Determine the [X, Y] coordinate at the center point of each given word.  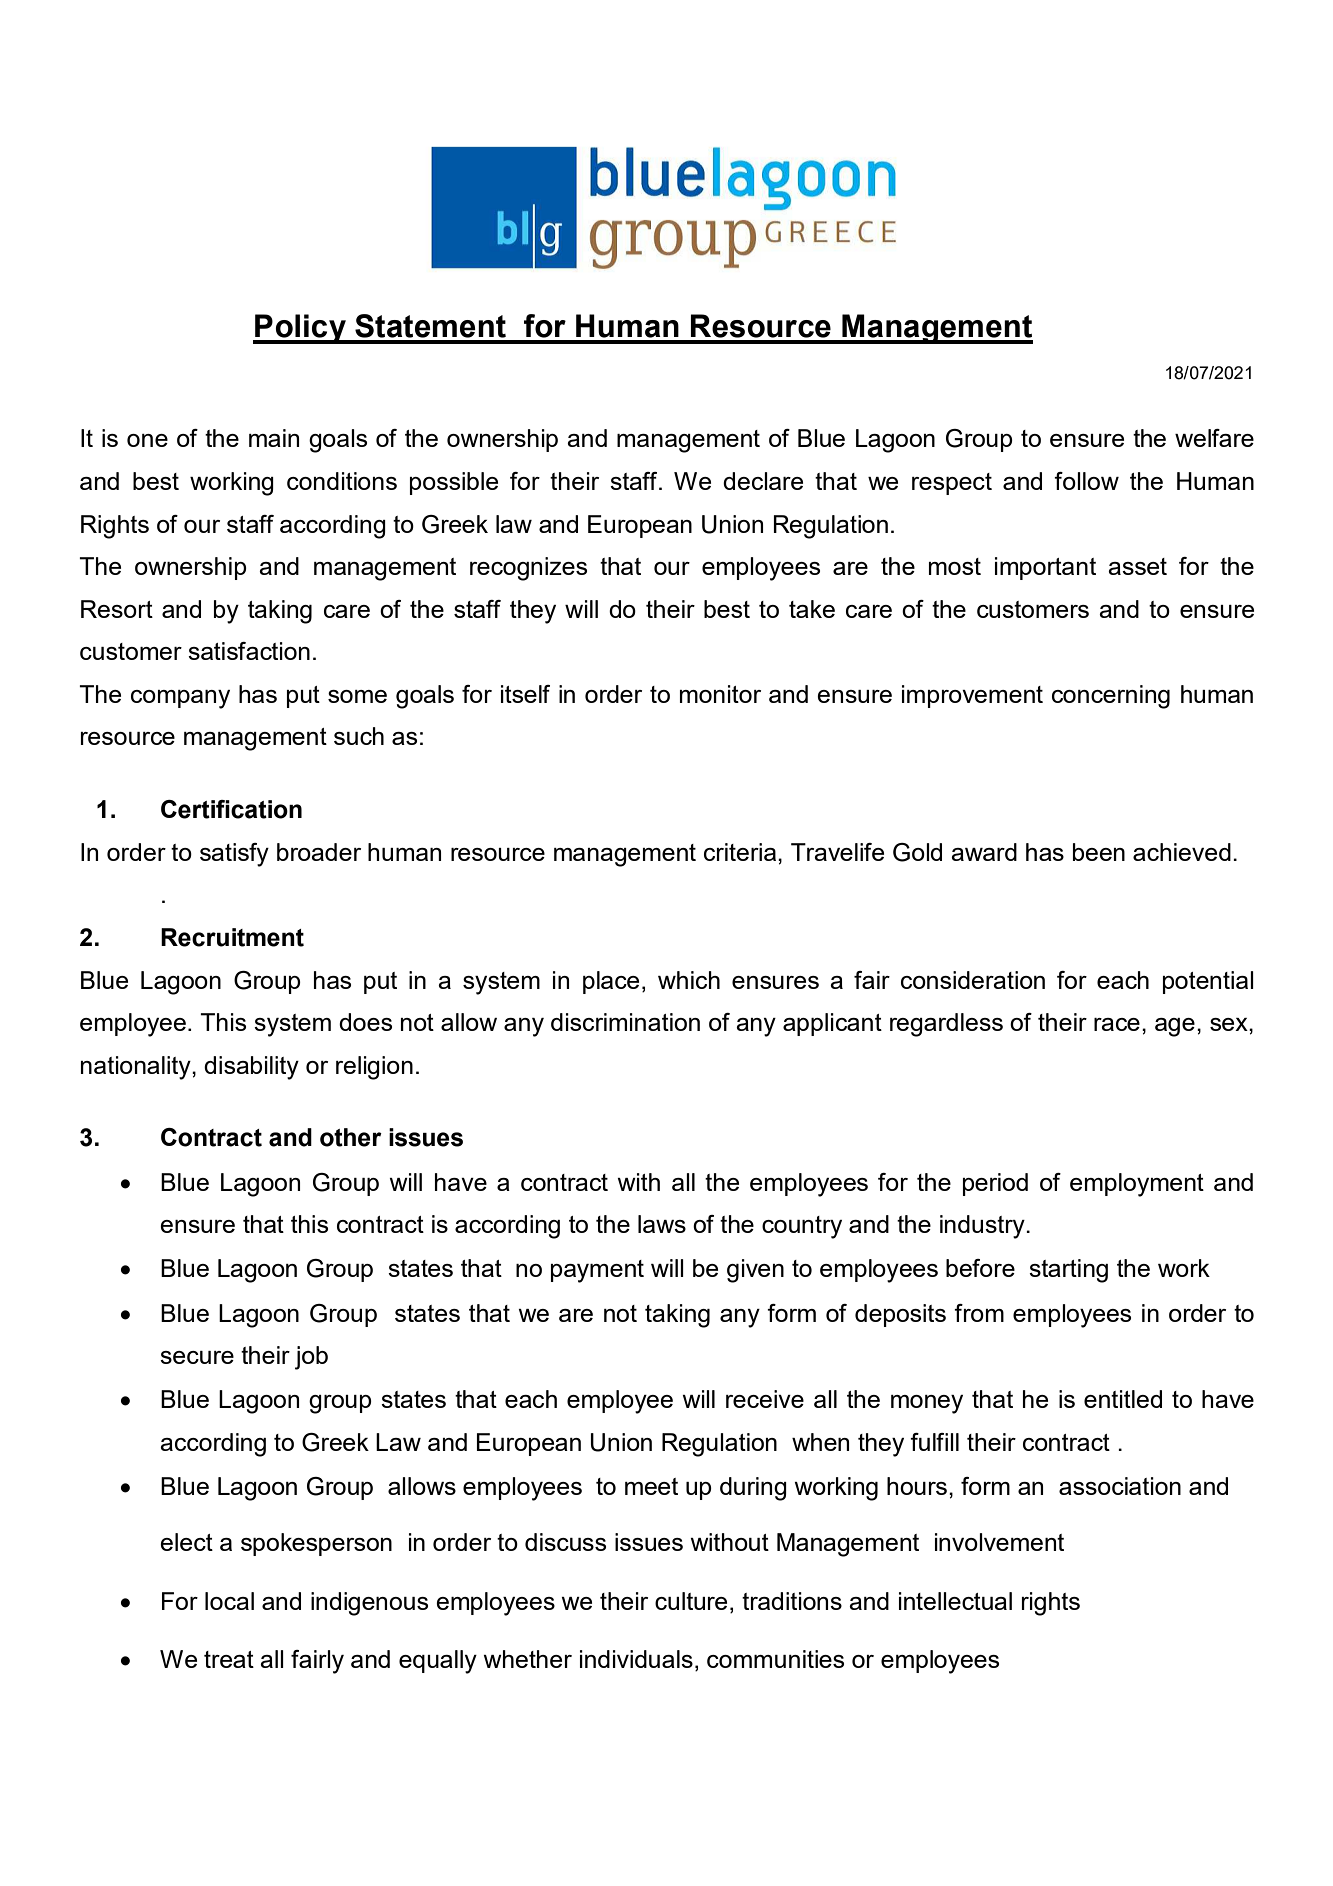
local [229, 1601]
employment [1137, 1185]
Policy [300, 329]
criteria [741, 852]
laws [662, 1224]
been [1099, 852]
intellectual [955, 1601]
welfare [1214, 438]
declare [763, 481]
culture [691, 1601]
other [351, 1137]
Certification [231, 809]
